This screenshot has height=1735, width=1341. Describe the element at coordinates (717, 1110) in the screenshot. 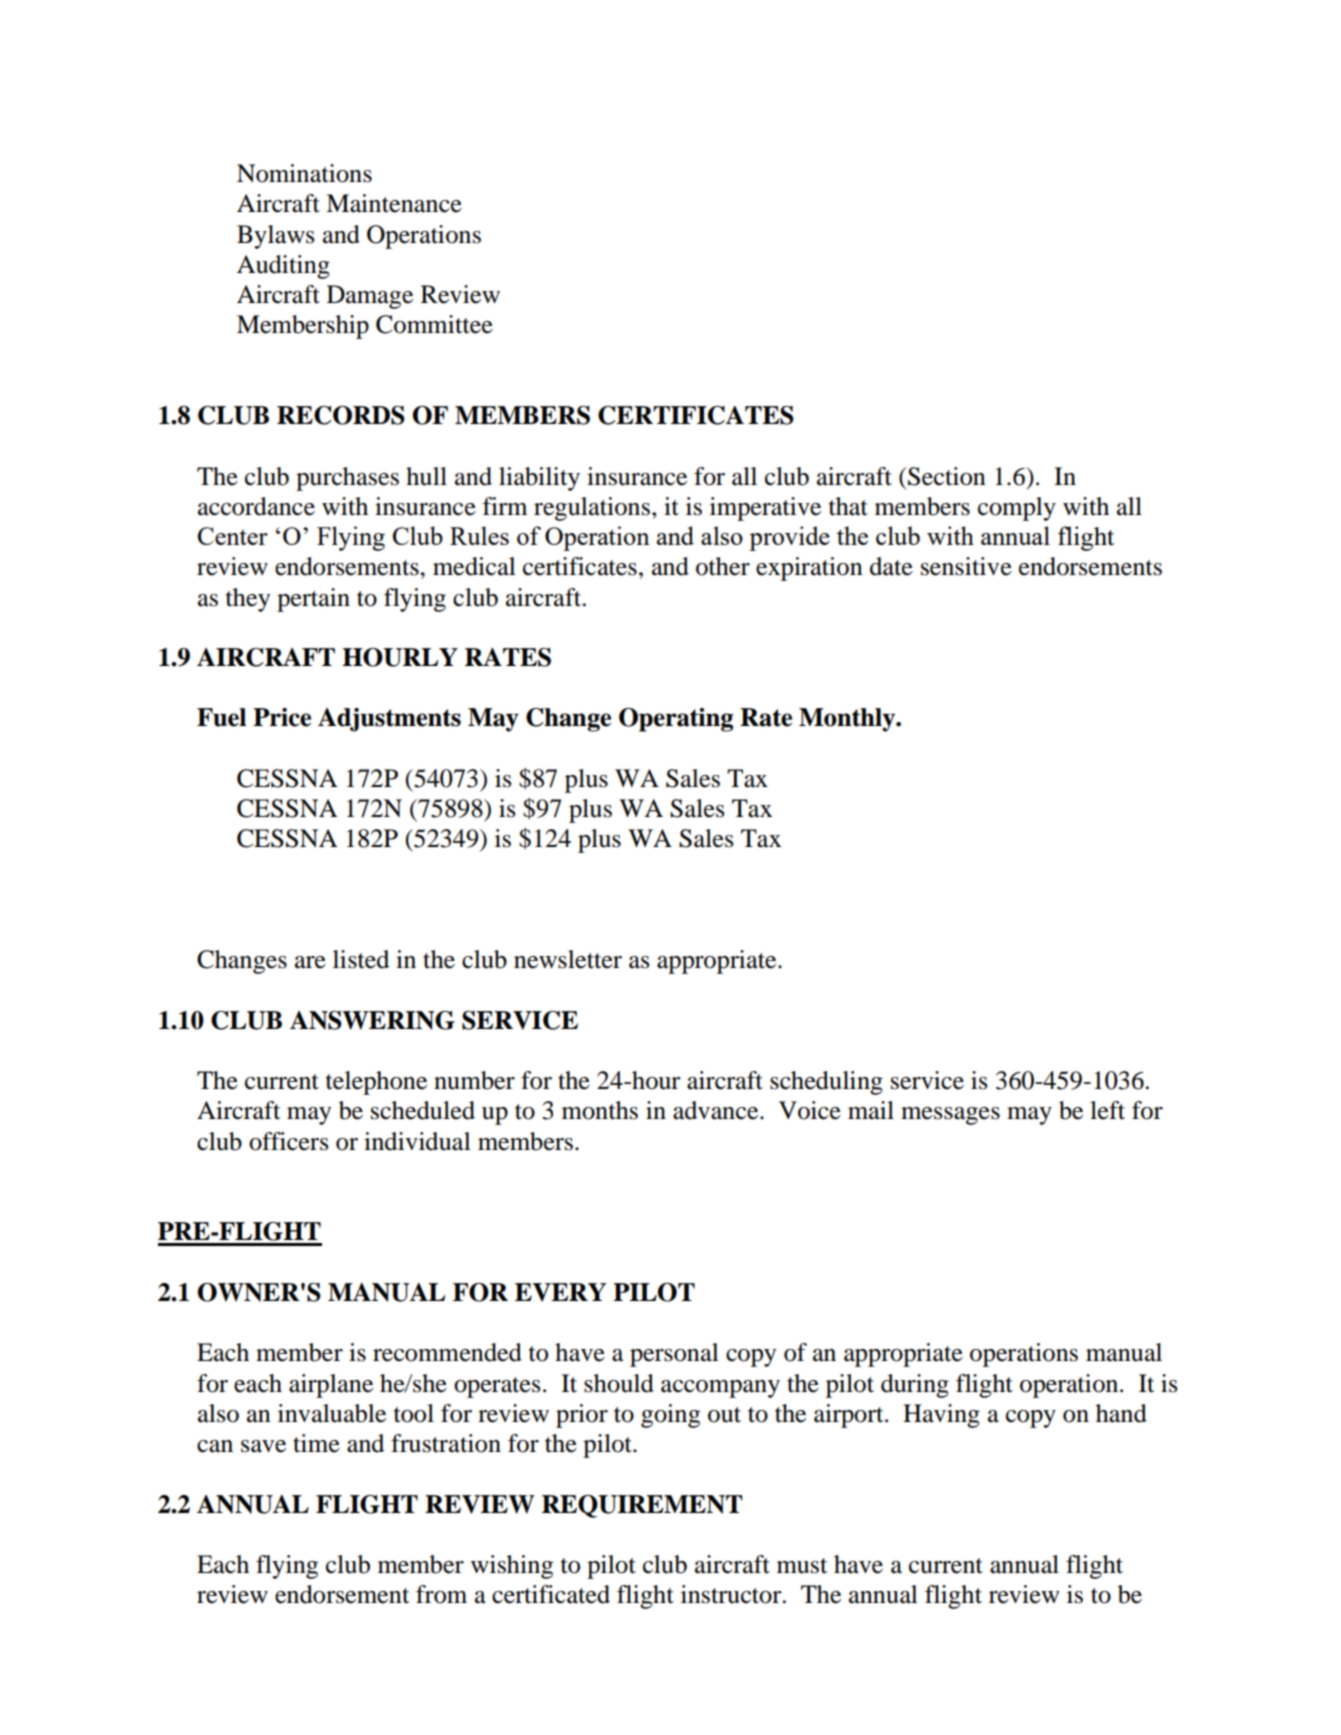

I see `advance` at that location.
